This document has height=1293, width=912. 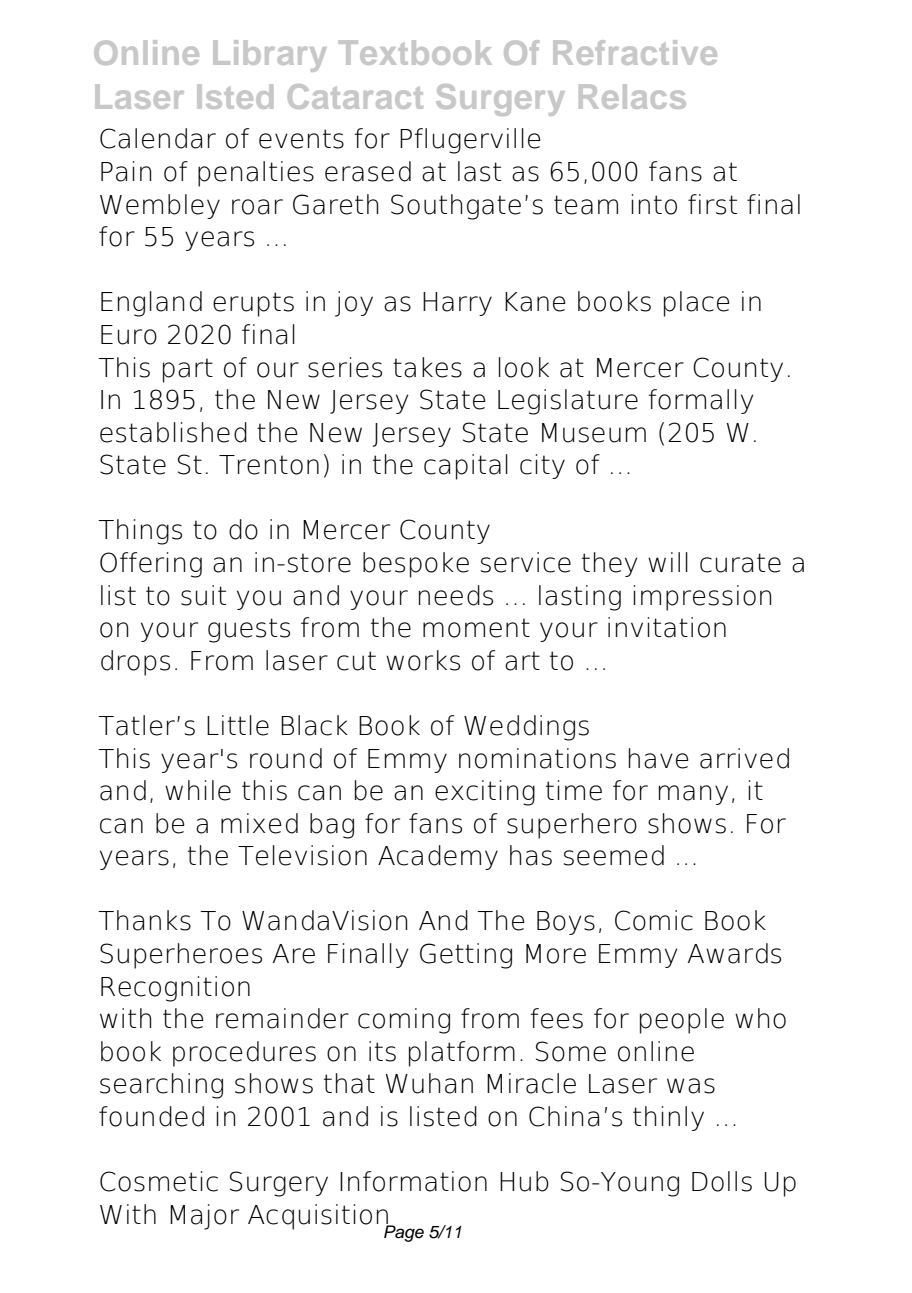 I want to click on guests, so click(x=249, y=630).
